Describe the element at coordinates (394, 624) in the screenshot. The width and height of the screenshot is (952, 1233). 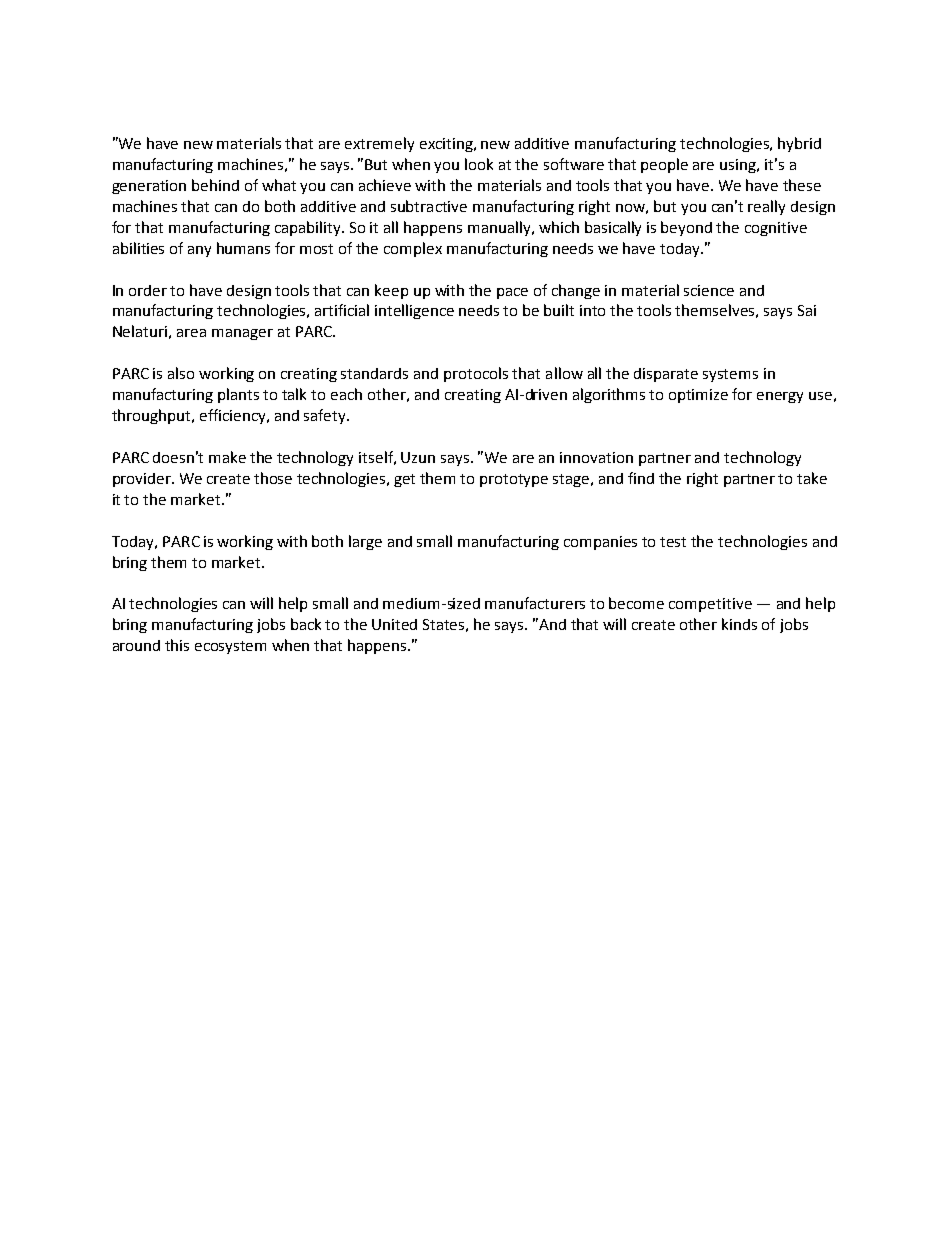
I see `United` at that location.
